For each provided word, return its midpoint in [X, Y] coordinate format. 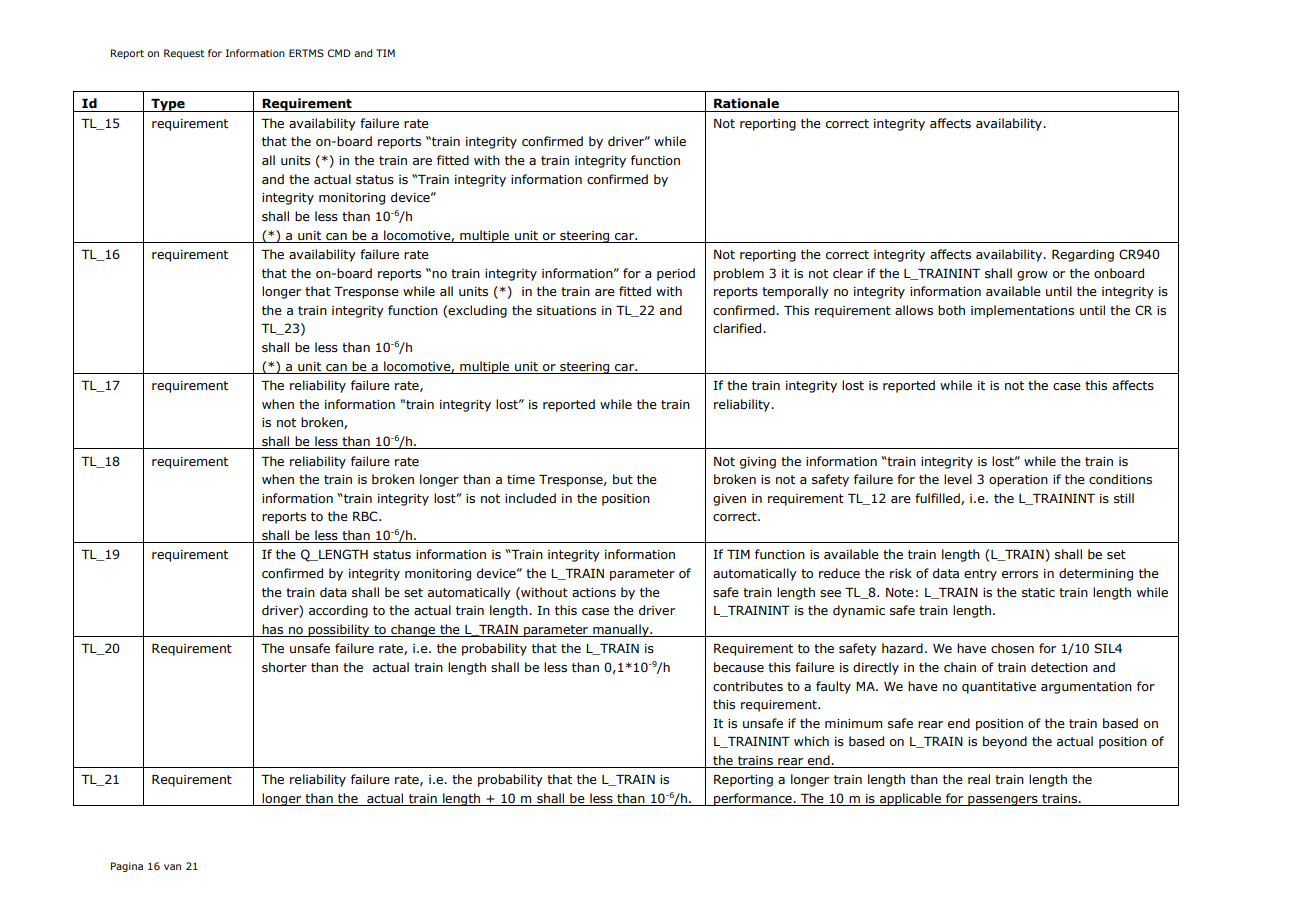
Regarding [1083, 255]
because [739, 667]
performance [753, 799]
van [172, 867]
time [521, 479]
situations [566, 311]
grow [1032, 276]
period [676, 274]
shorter [284, 667]
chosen [1012, 648]
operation [1018, 481]
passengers [1003, 801]
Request [184, 54]
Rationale [746, 103]
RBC [366, 516]
